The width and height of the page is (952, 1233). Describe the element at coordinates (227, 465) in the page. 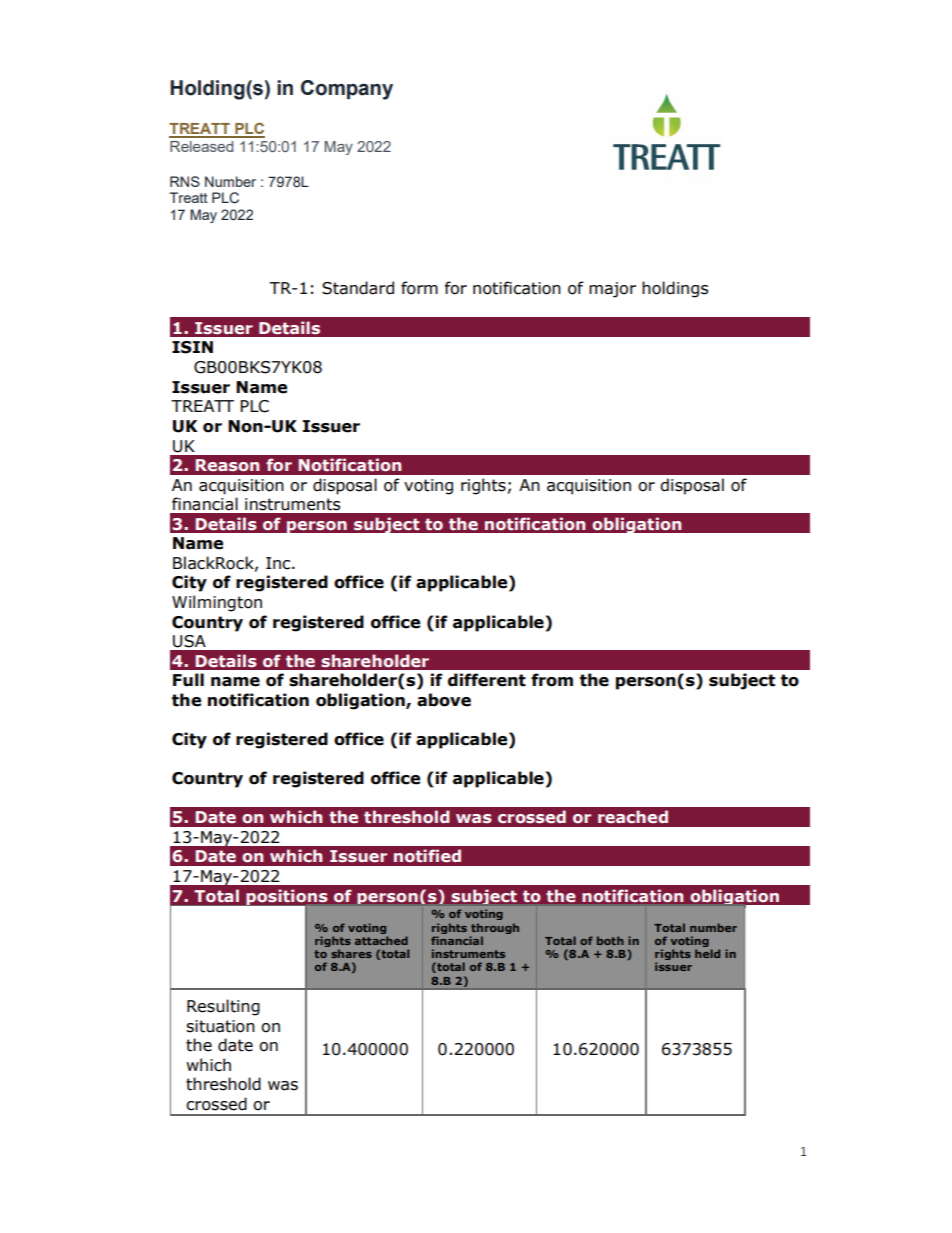

I see `Reason` at that location.
